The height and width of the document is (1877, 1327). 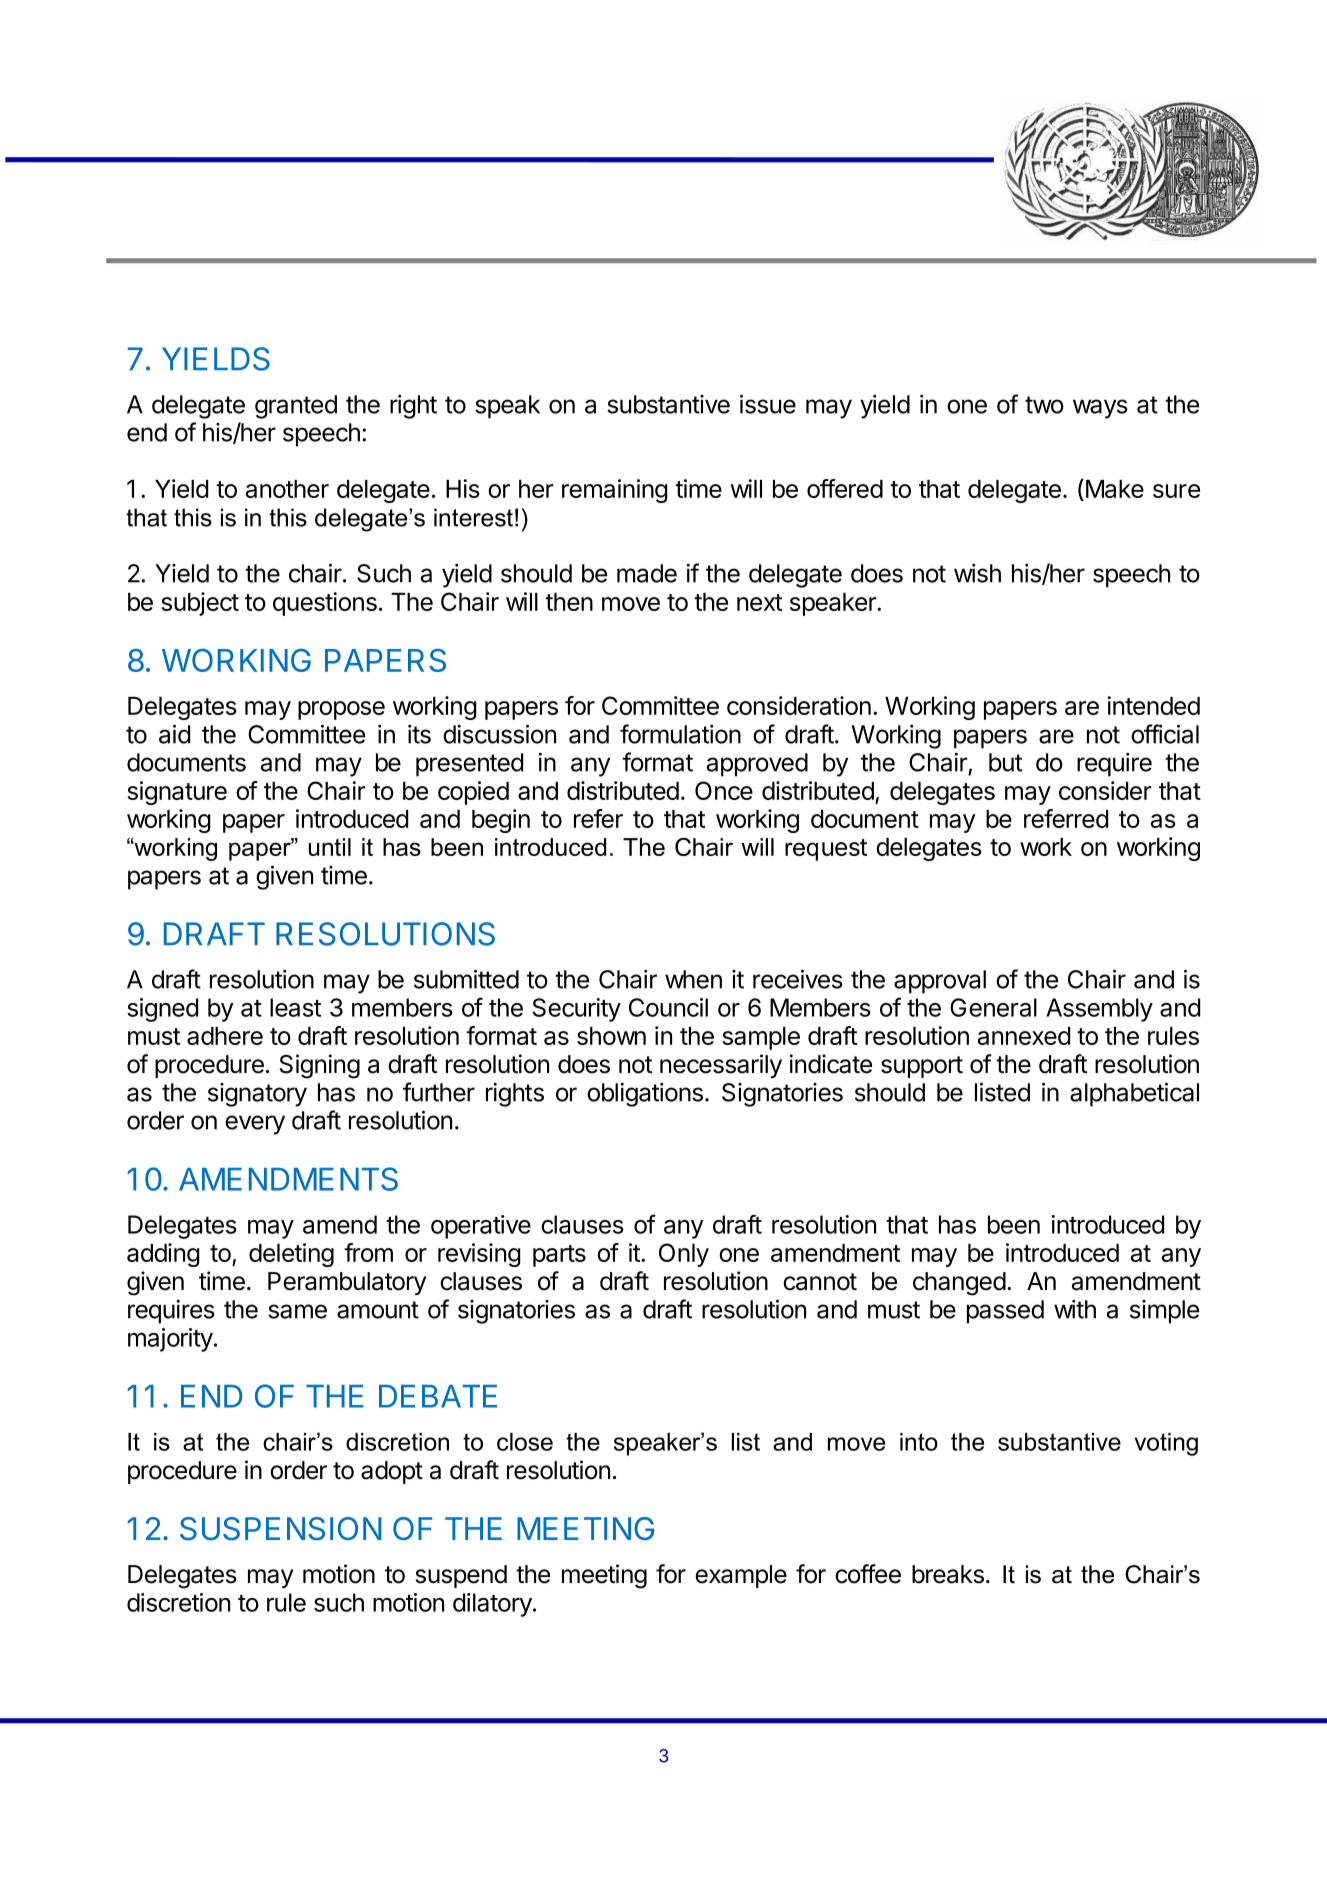 I want to click on two, so click(x=1044, y=405).
